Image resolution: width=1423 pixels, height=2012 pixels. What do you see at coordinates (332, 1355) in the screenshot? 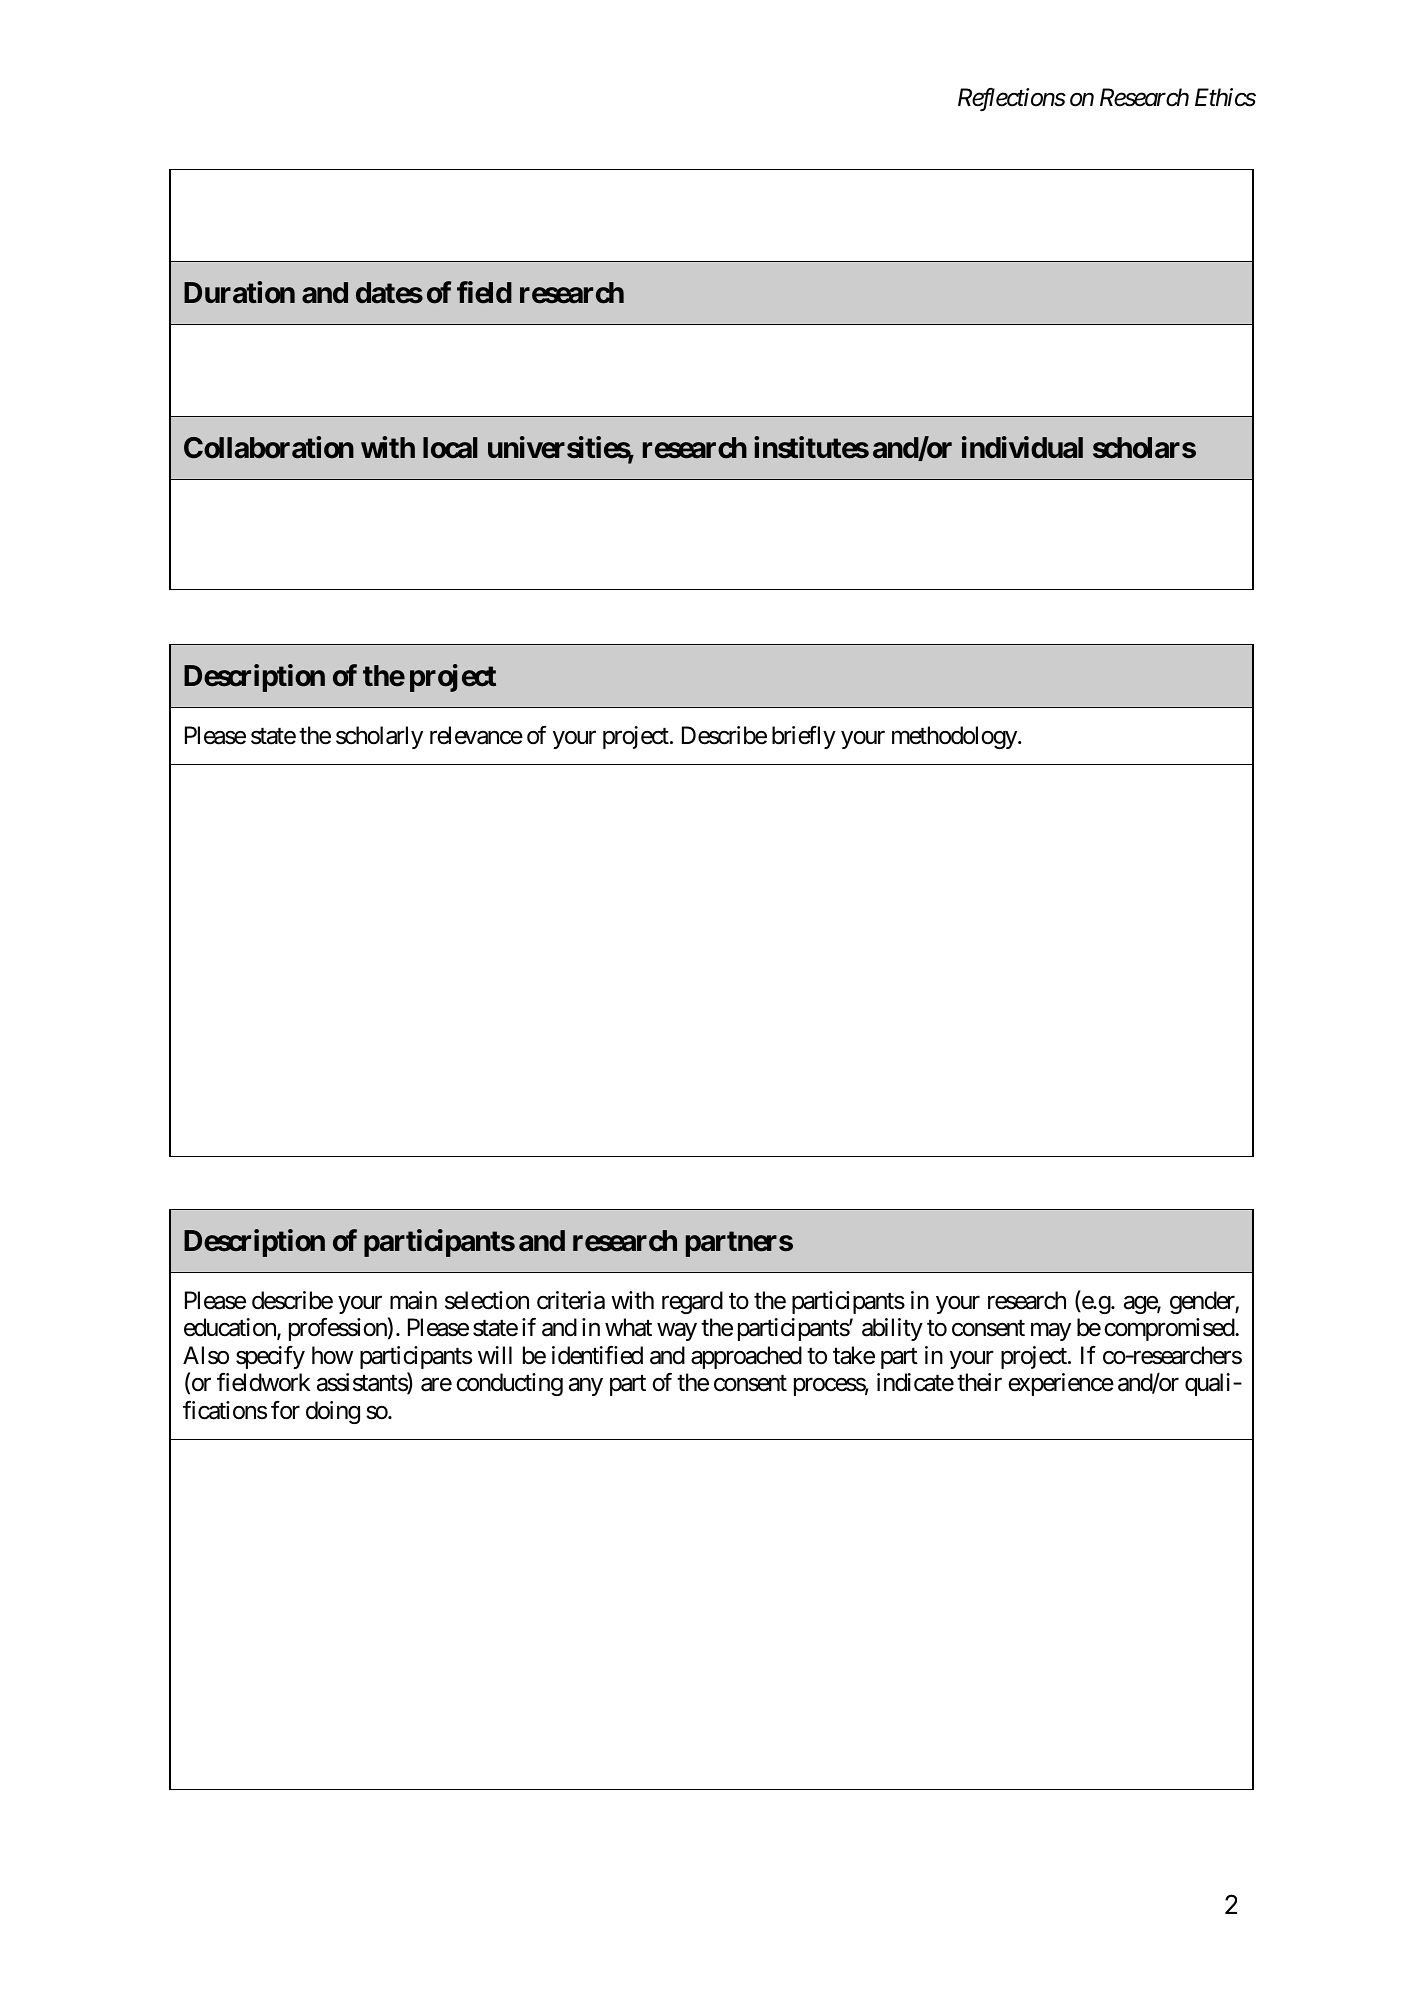
I see `how` at bounding box center [332, 1355].
